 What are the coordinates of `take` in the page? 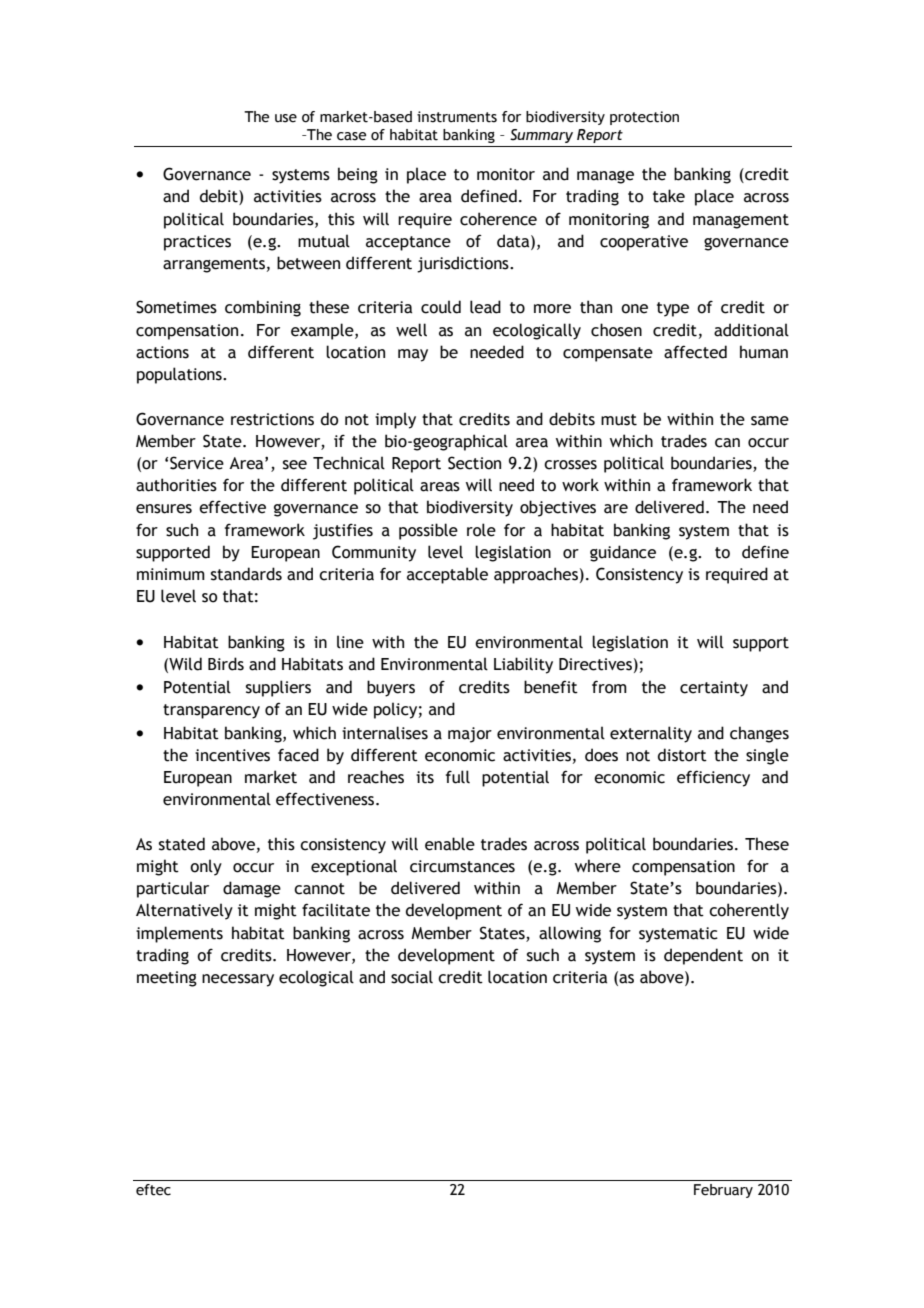 It's located at (669, 196).
